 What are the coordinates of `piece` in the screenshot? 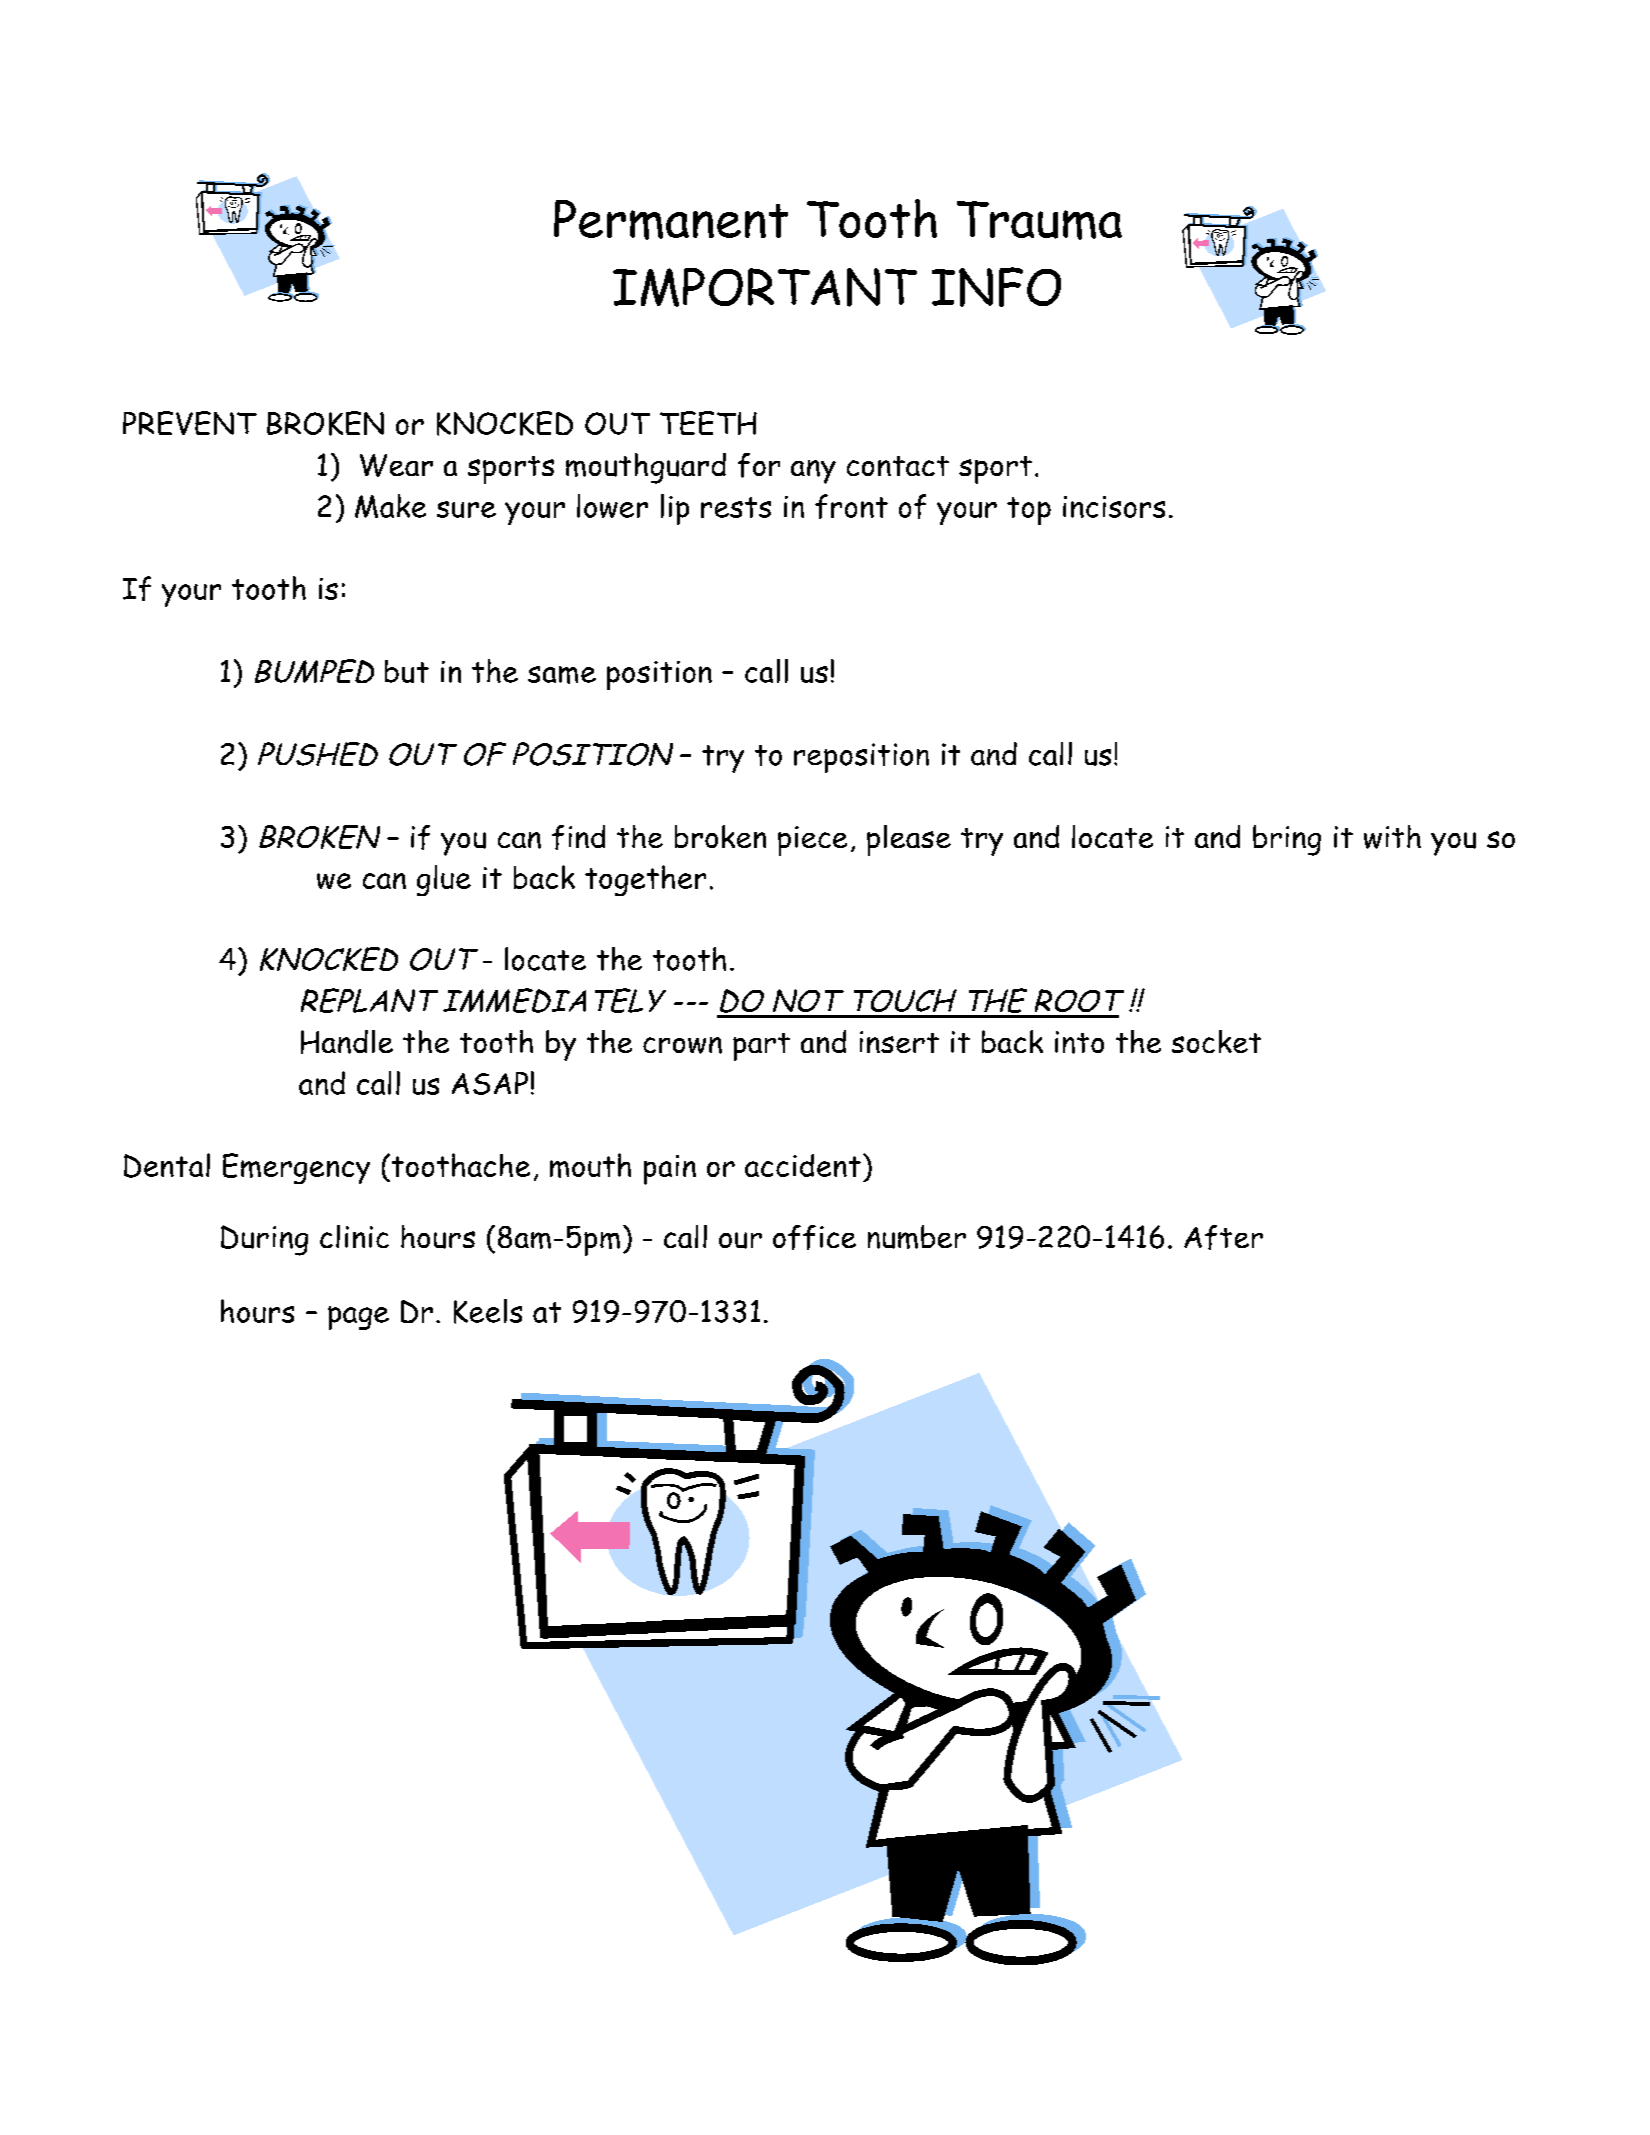 It's located at (812, 841).
